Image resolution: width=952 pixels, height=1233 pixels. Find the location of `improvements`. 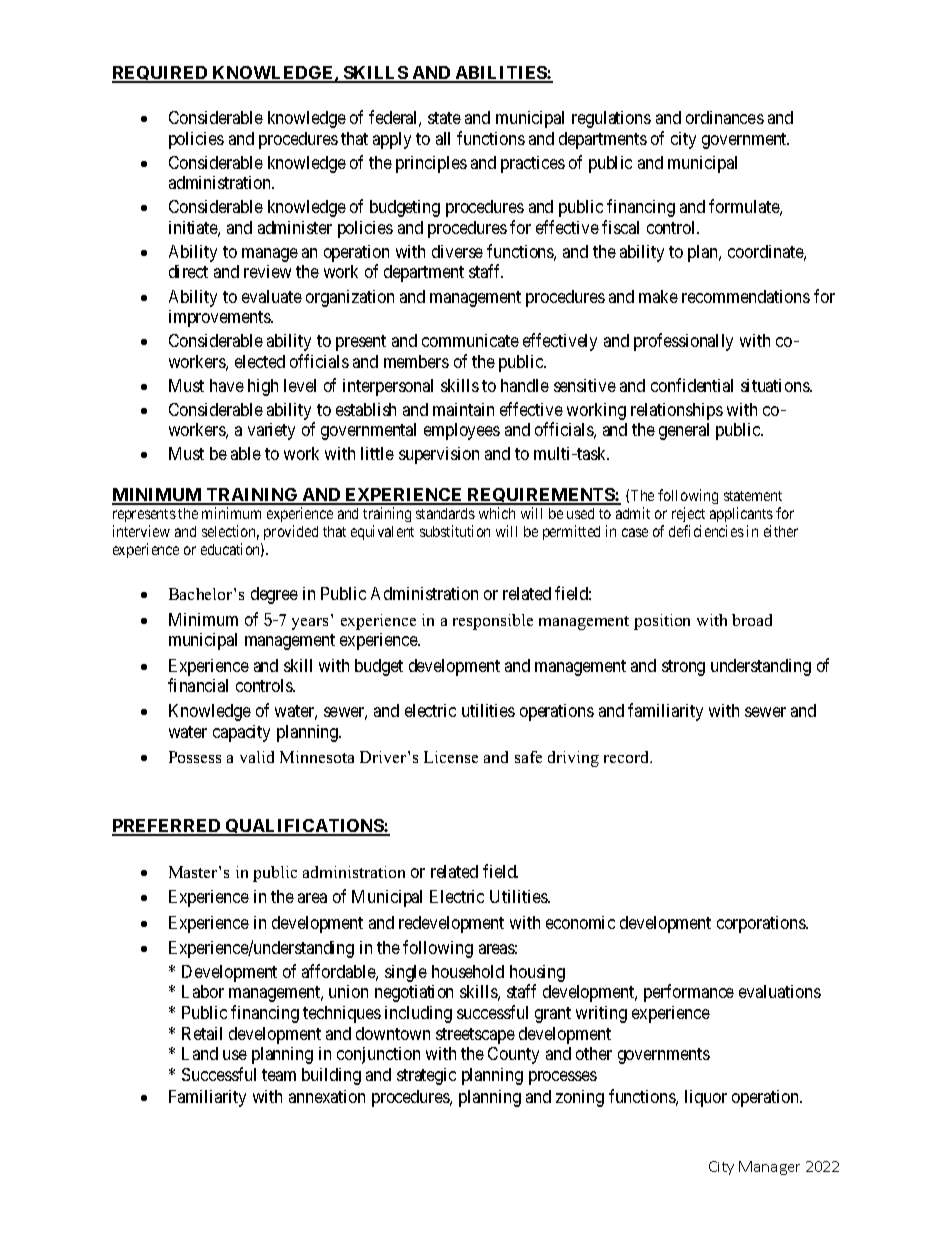

improvements is located at coordinates (220, 318).
